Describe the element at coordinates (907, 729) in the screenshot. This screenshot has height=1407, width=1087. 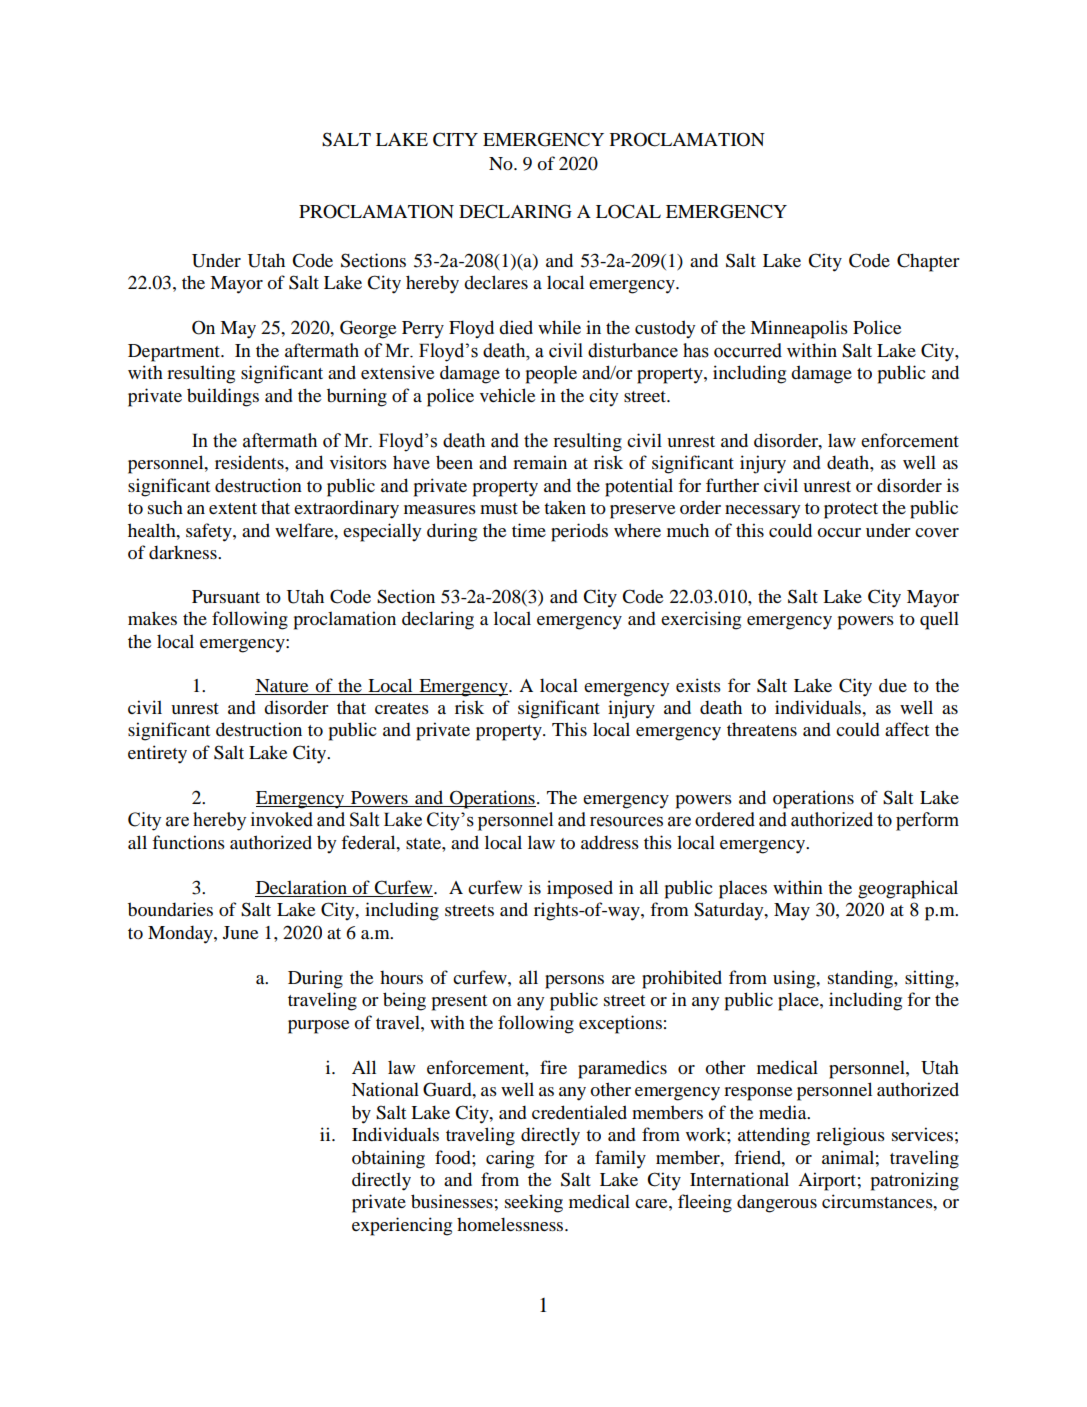
I see `affect` at that location.
